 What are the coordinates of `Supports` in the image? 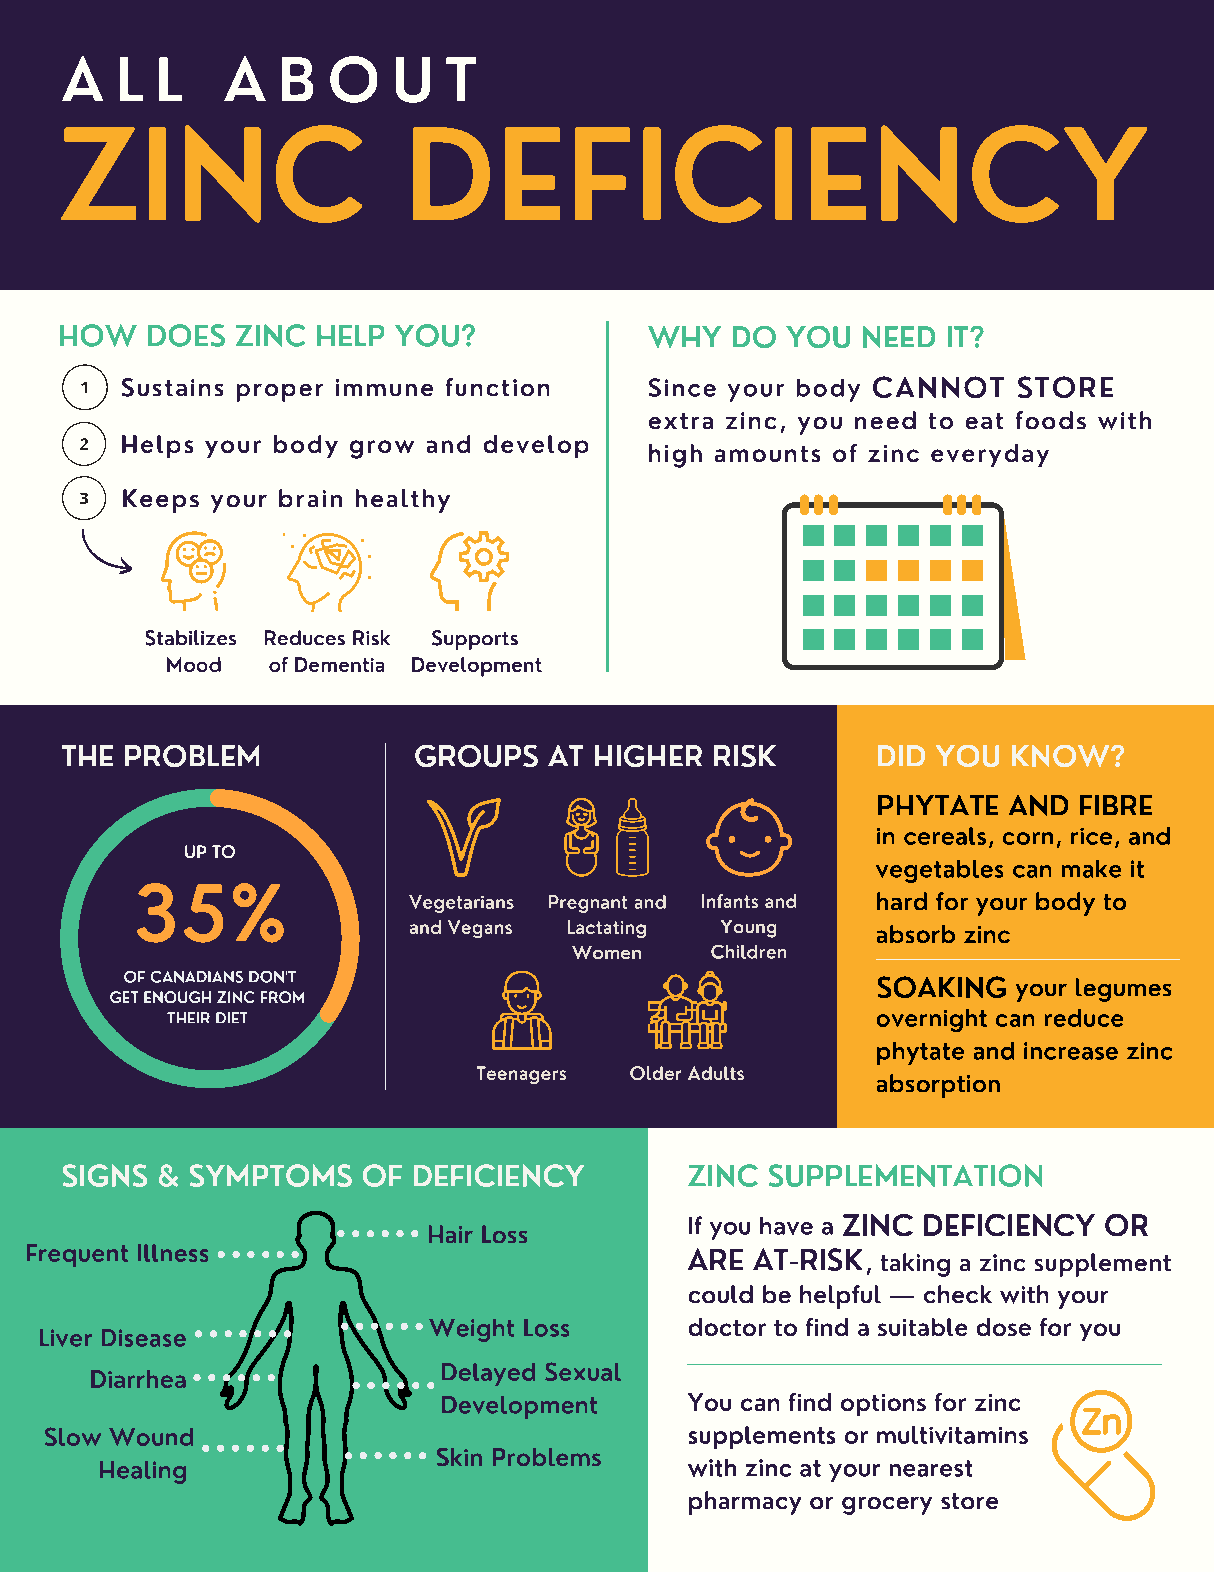 It's located at (475, 640).
